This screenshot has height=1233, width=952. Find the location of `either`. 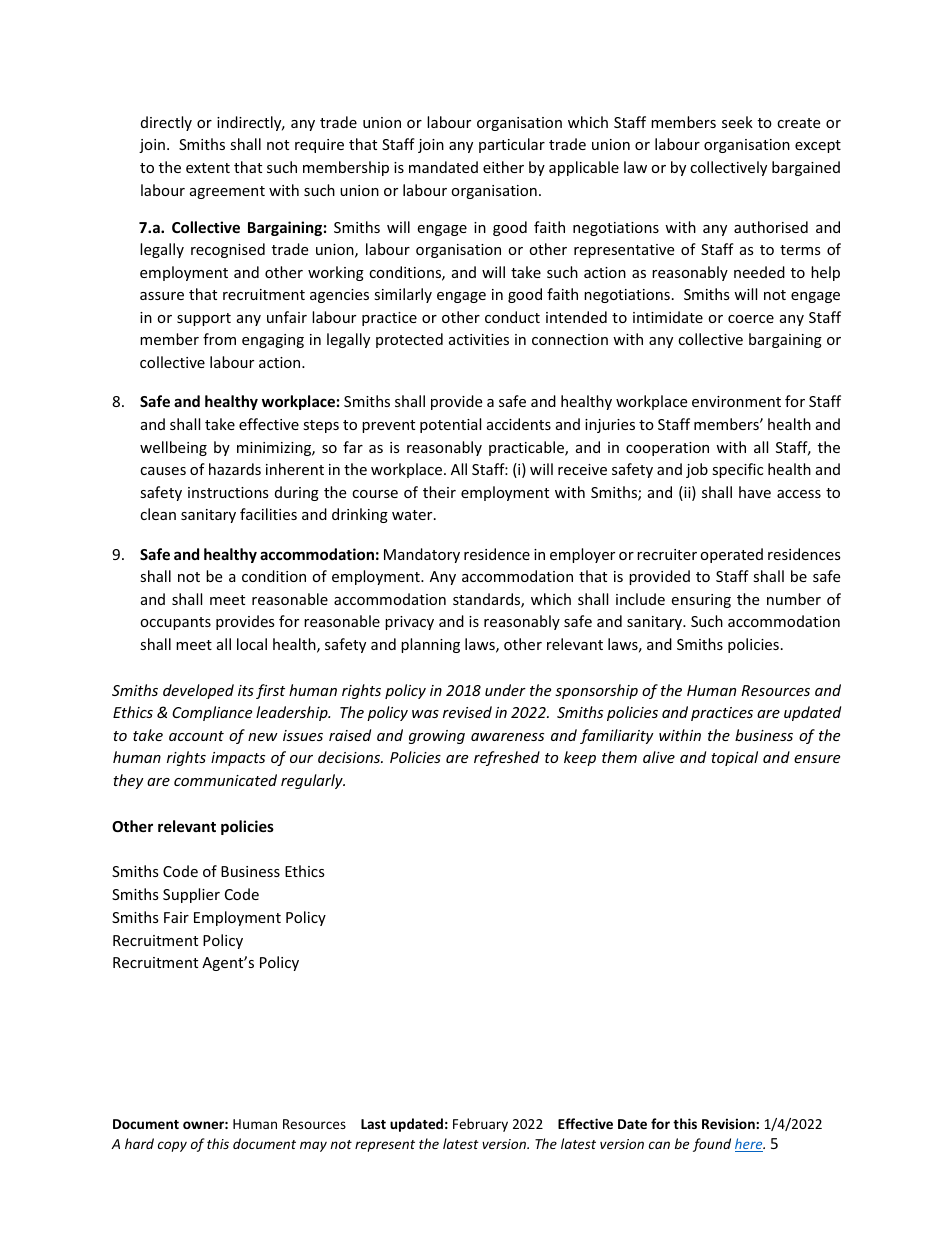

either is located at coordinates (503, 167).
